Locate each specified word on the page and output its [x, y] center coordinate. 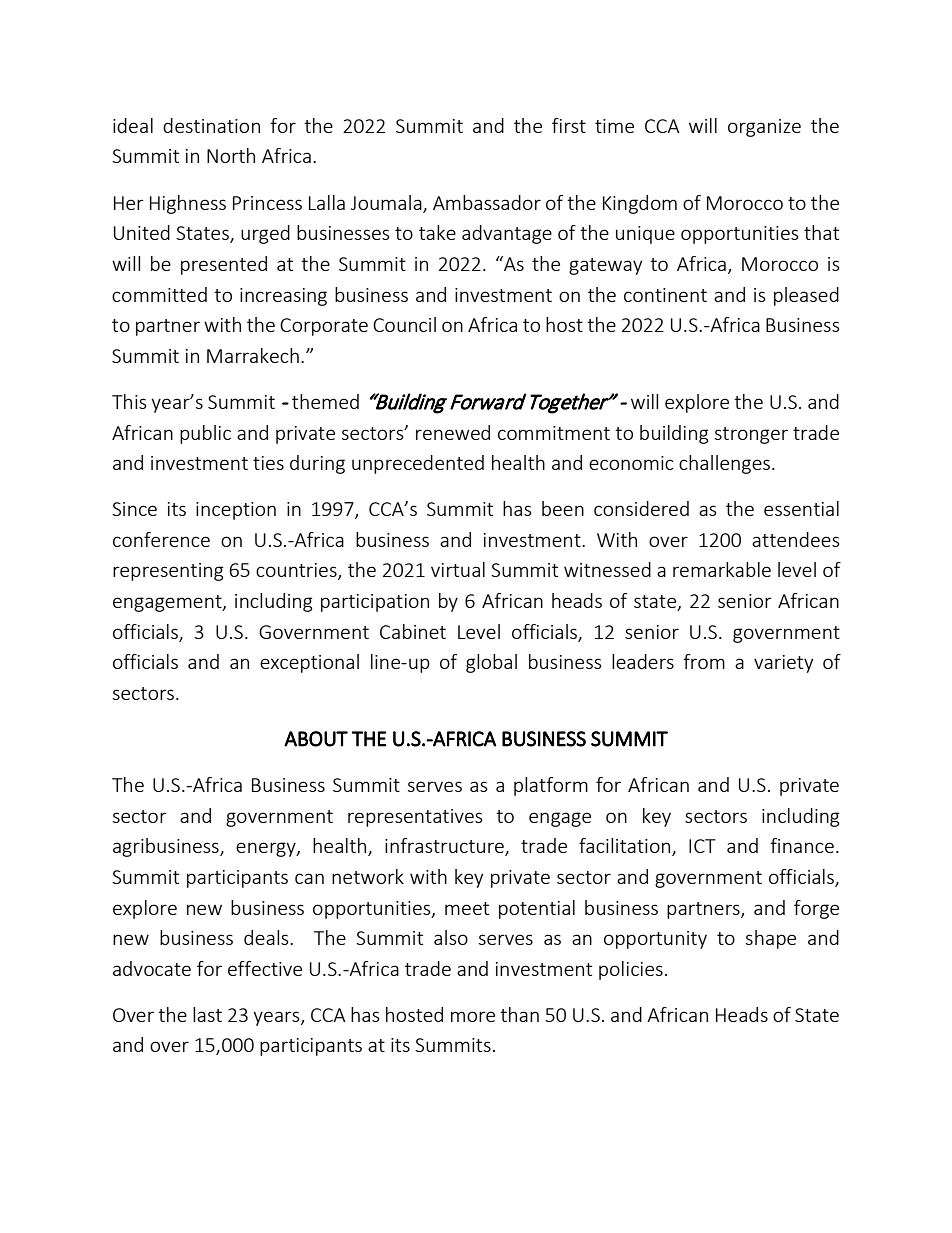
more [473, 1016]
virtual [458, 569]
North [231, 155]
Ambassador [487, 202]
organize [764, 128]
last [207, 1014]
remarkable [722, 569]
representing [168, 572]
